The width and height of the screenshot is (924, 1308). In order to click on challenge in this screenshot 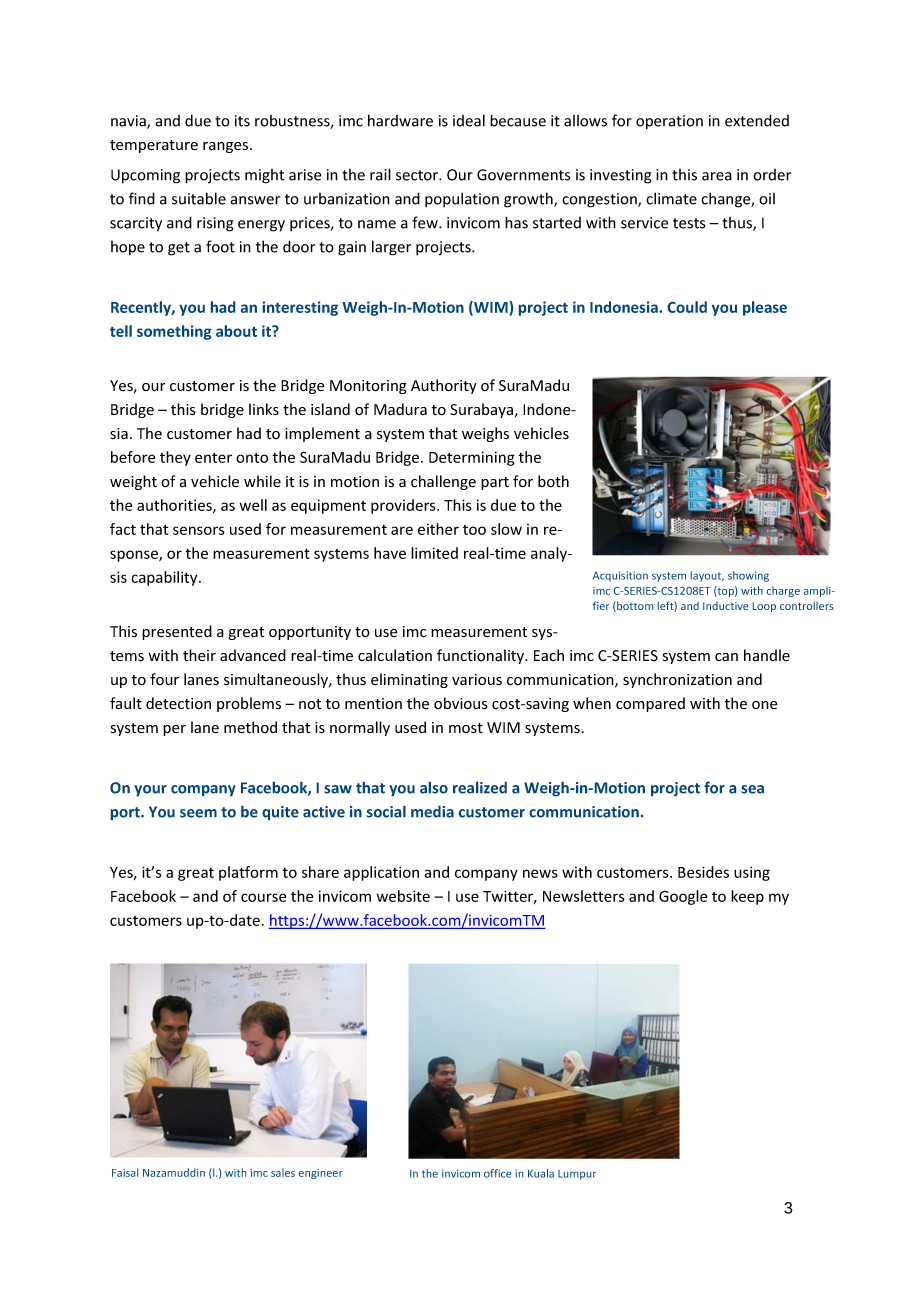, I will do `click(443, 482)`.
